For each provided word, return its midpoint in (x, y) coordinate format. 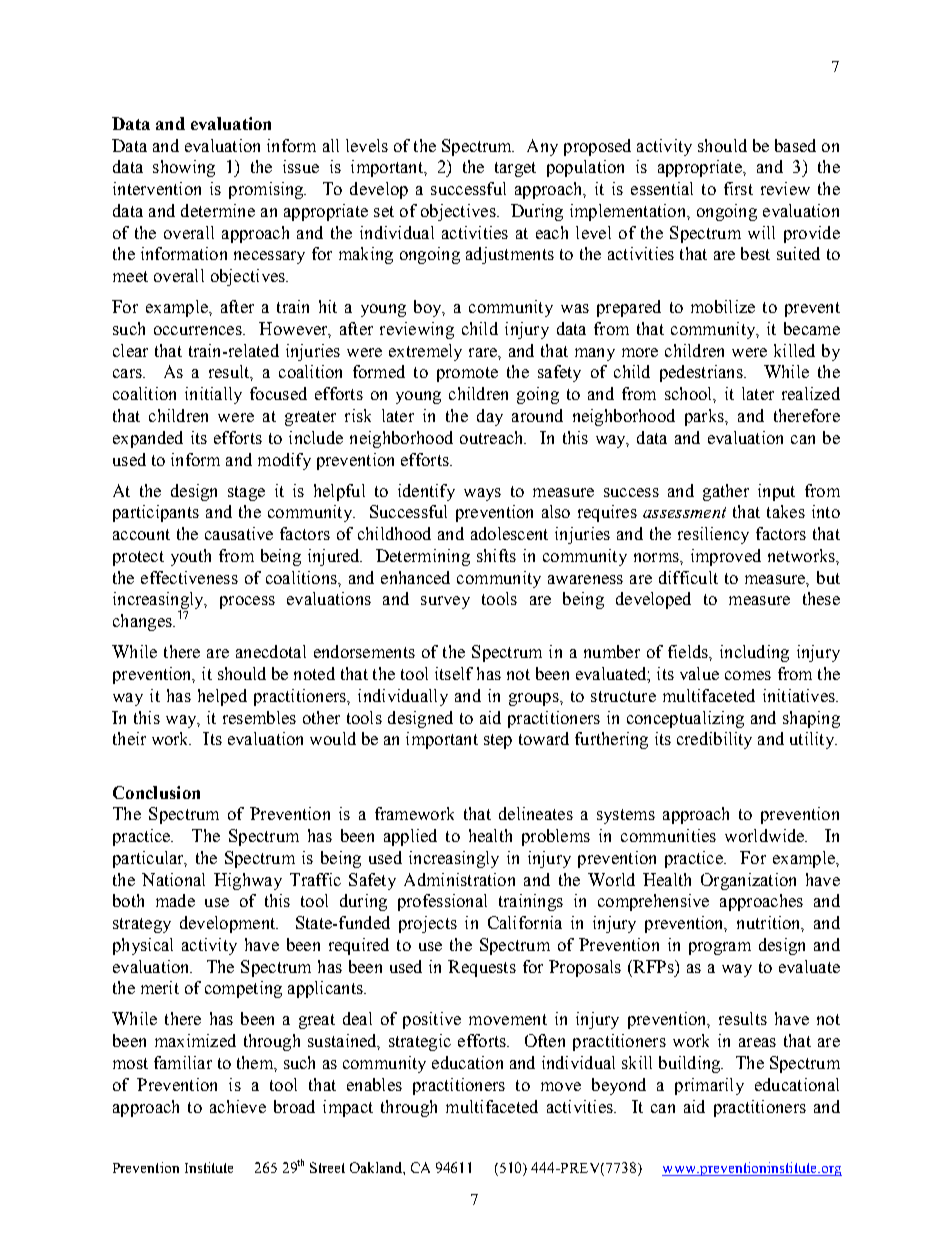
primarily (709, 1086)
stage (246, 493)
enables (374, 1084)
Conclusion (156, 792)
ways (482, 494)
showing (184, 168)
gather (726, 492)
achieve (238, 1106)
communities (668, 835)
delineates (536, 813)
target (515, 169)
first (738, 188)
